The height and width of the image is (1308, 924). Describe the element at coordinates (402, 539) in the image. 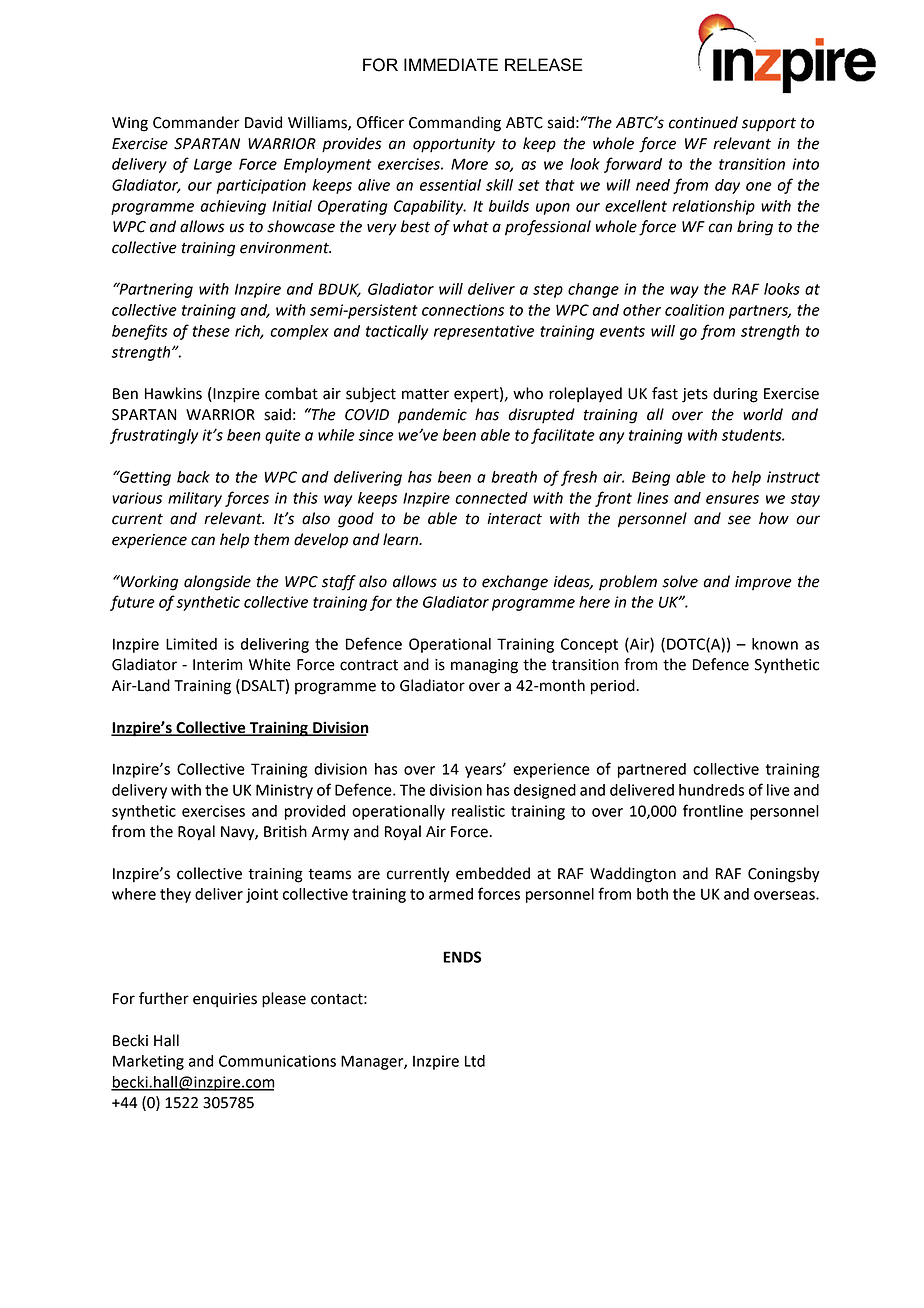

I see `learn` at that location.
